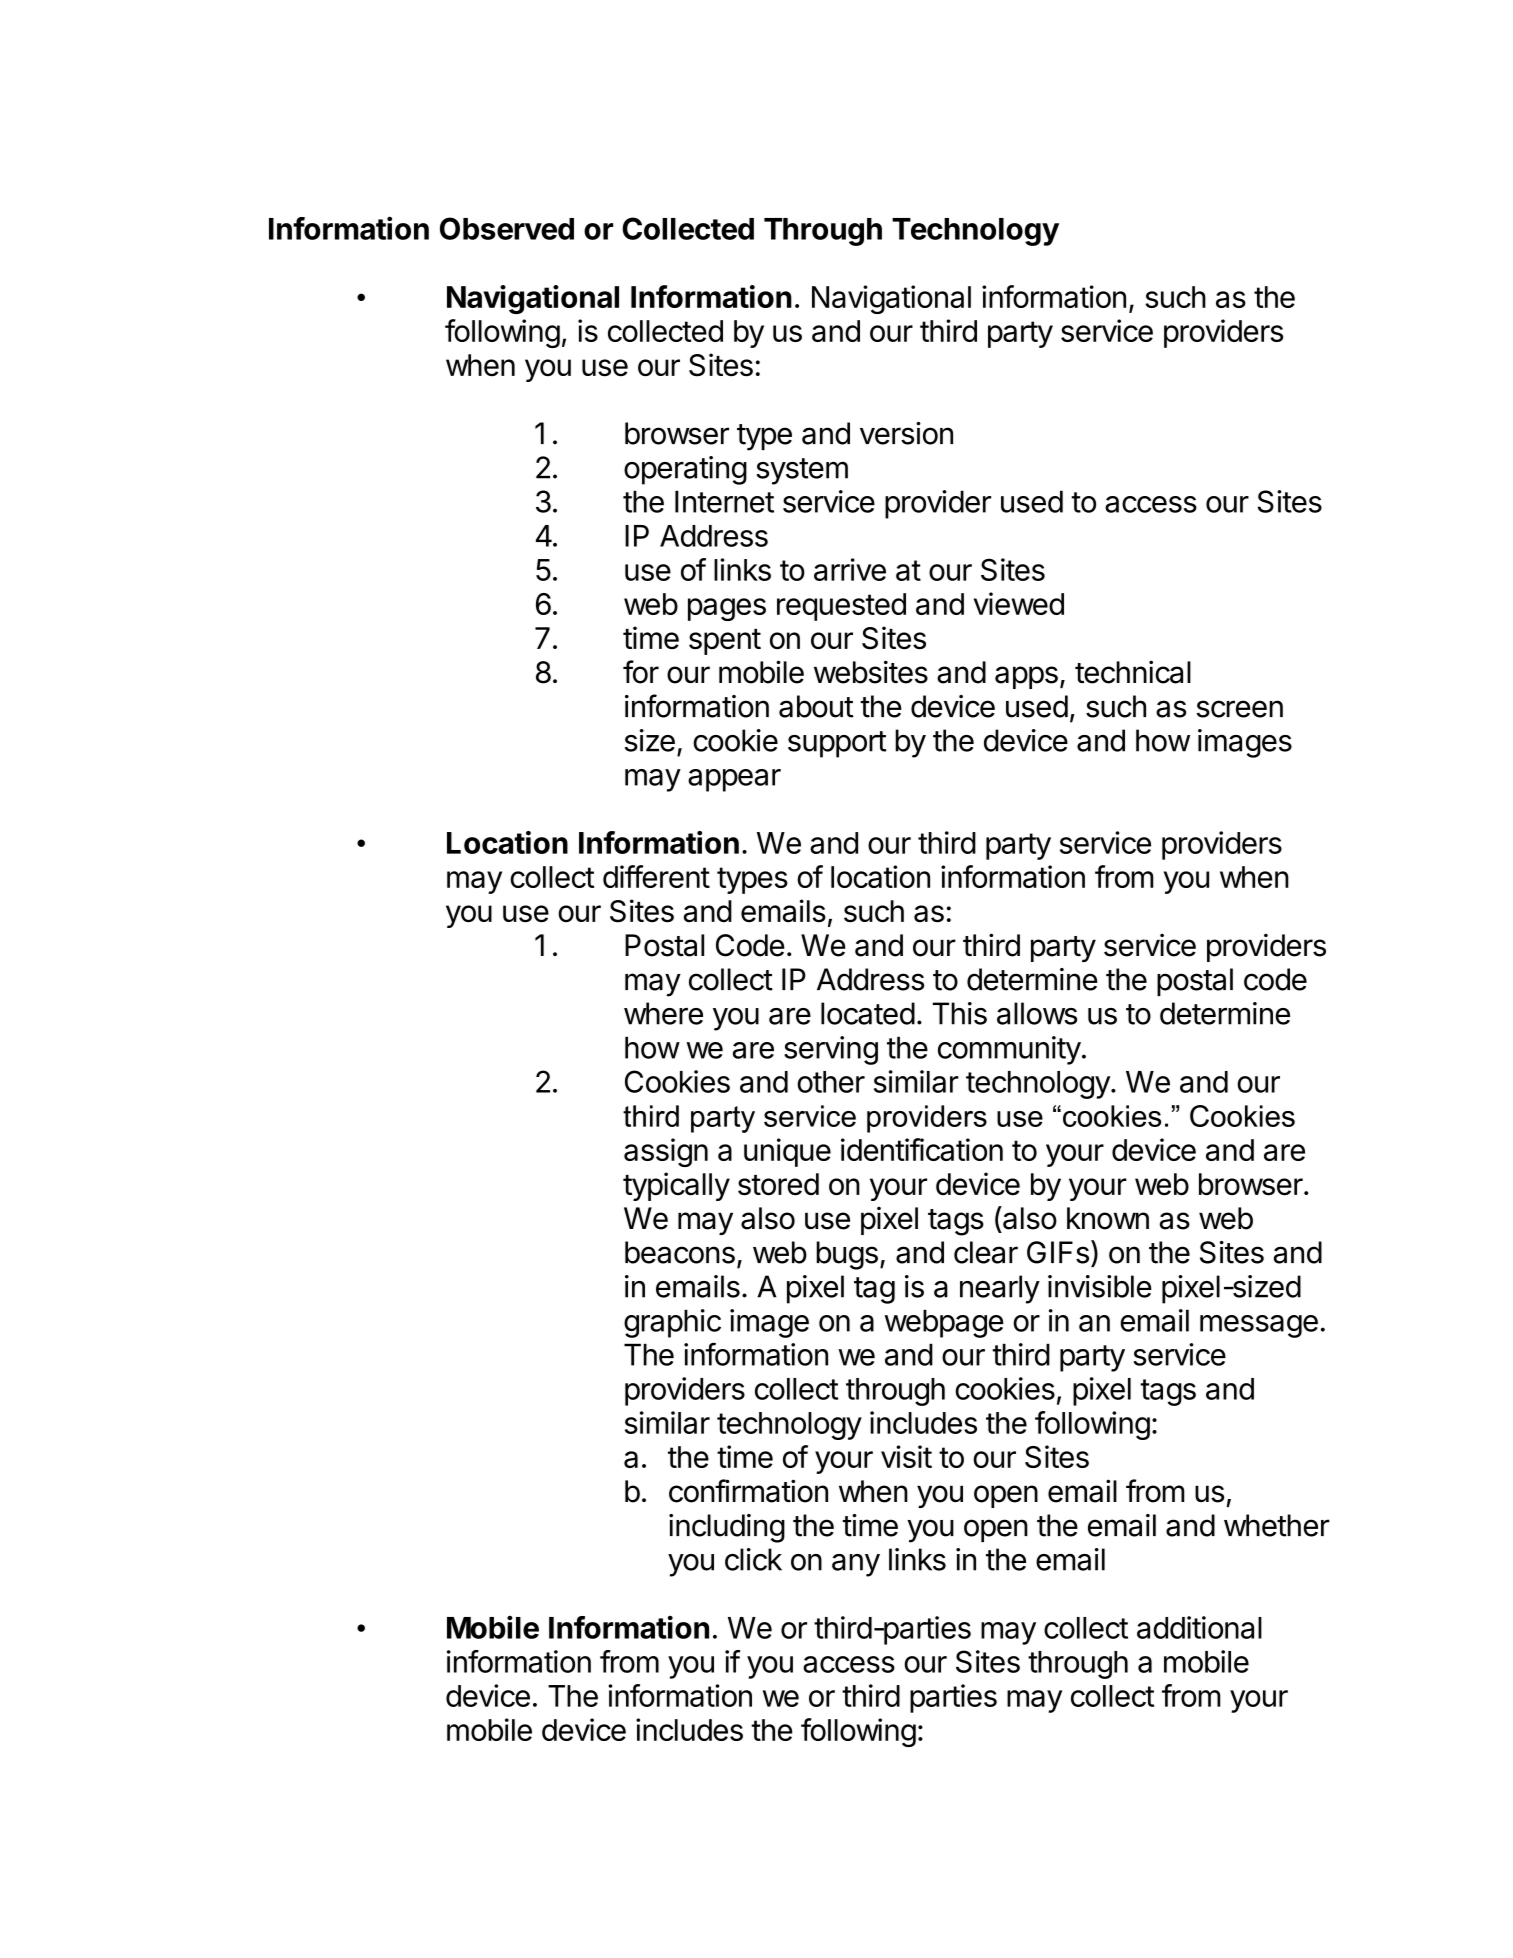 The width and height of the document is (1513, 1958). Describe the element at coordinates (837, 744) in the document. I see `support` at that location.
